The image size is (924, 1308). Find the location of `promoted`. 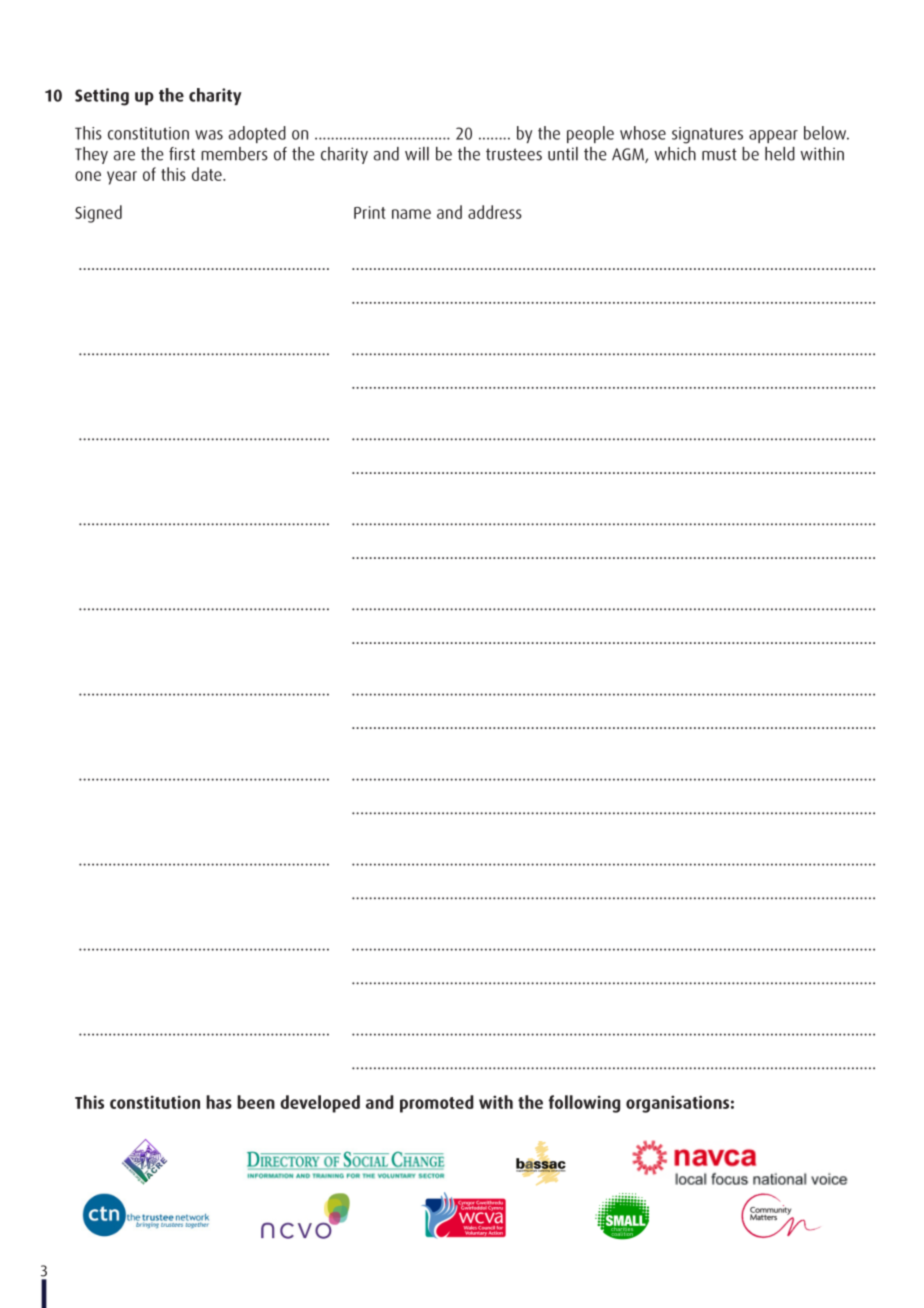

promoted is located at coordinates (437, 1104).
